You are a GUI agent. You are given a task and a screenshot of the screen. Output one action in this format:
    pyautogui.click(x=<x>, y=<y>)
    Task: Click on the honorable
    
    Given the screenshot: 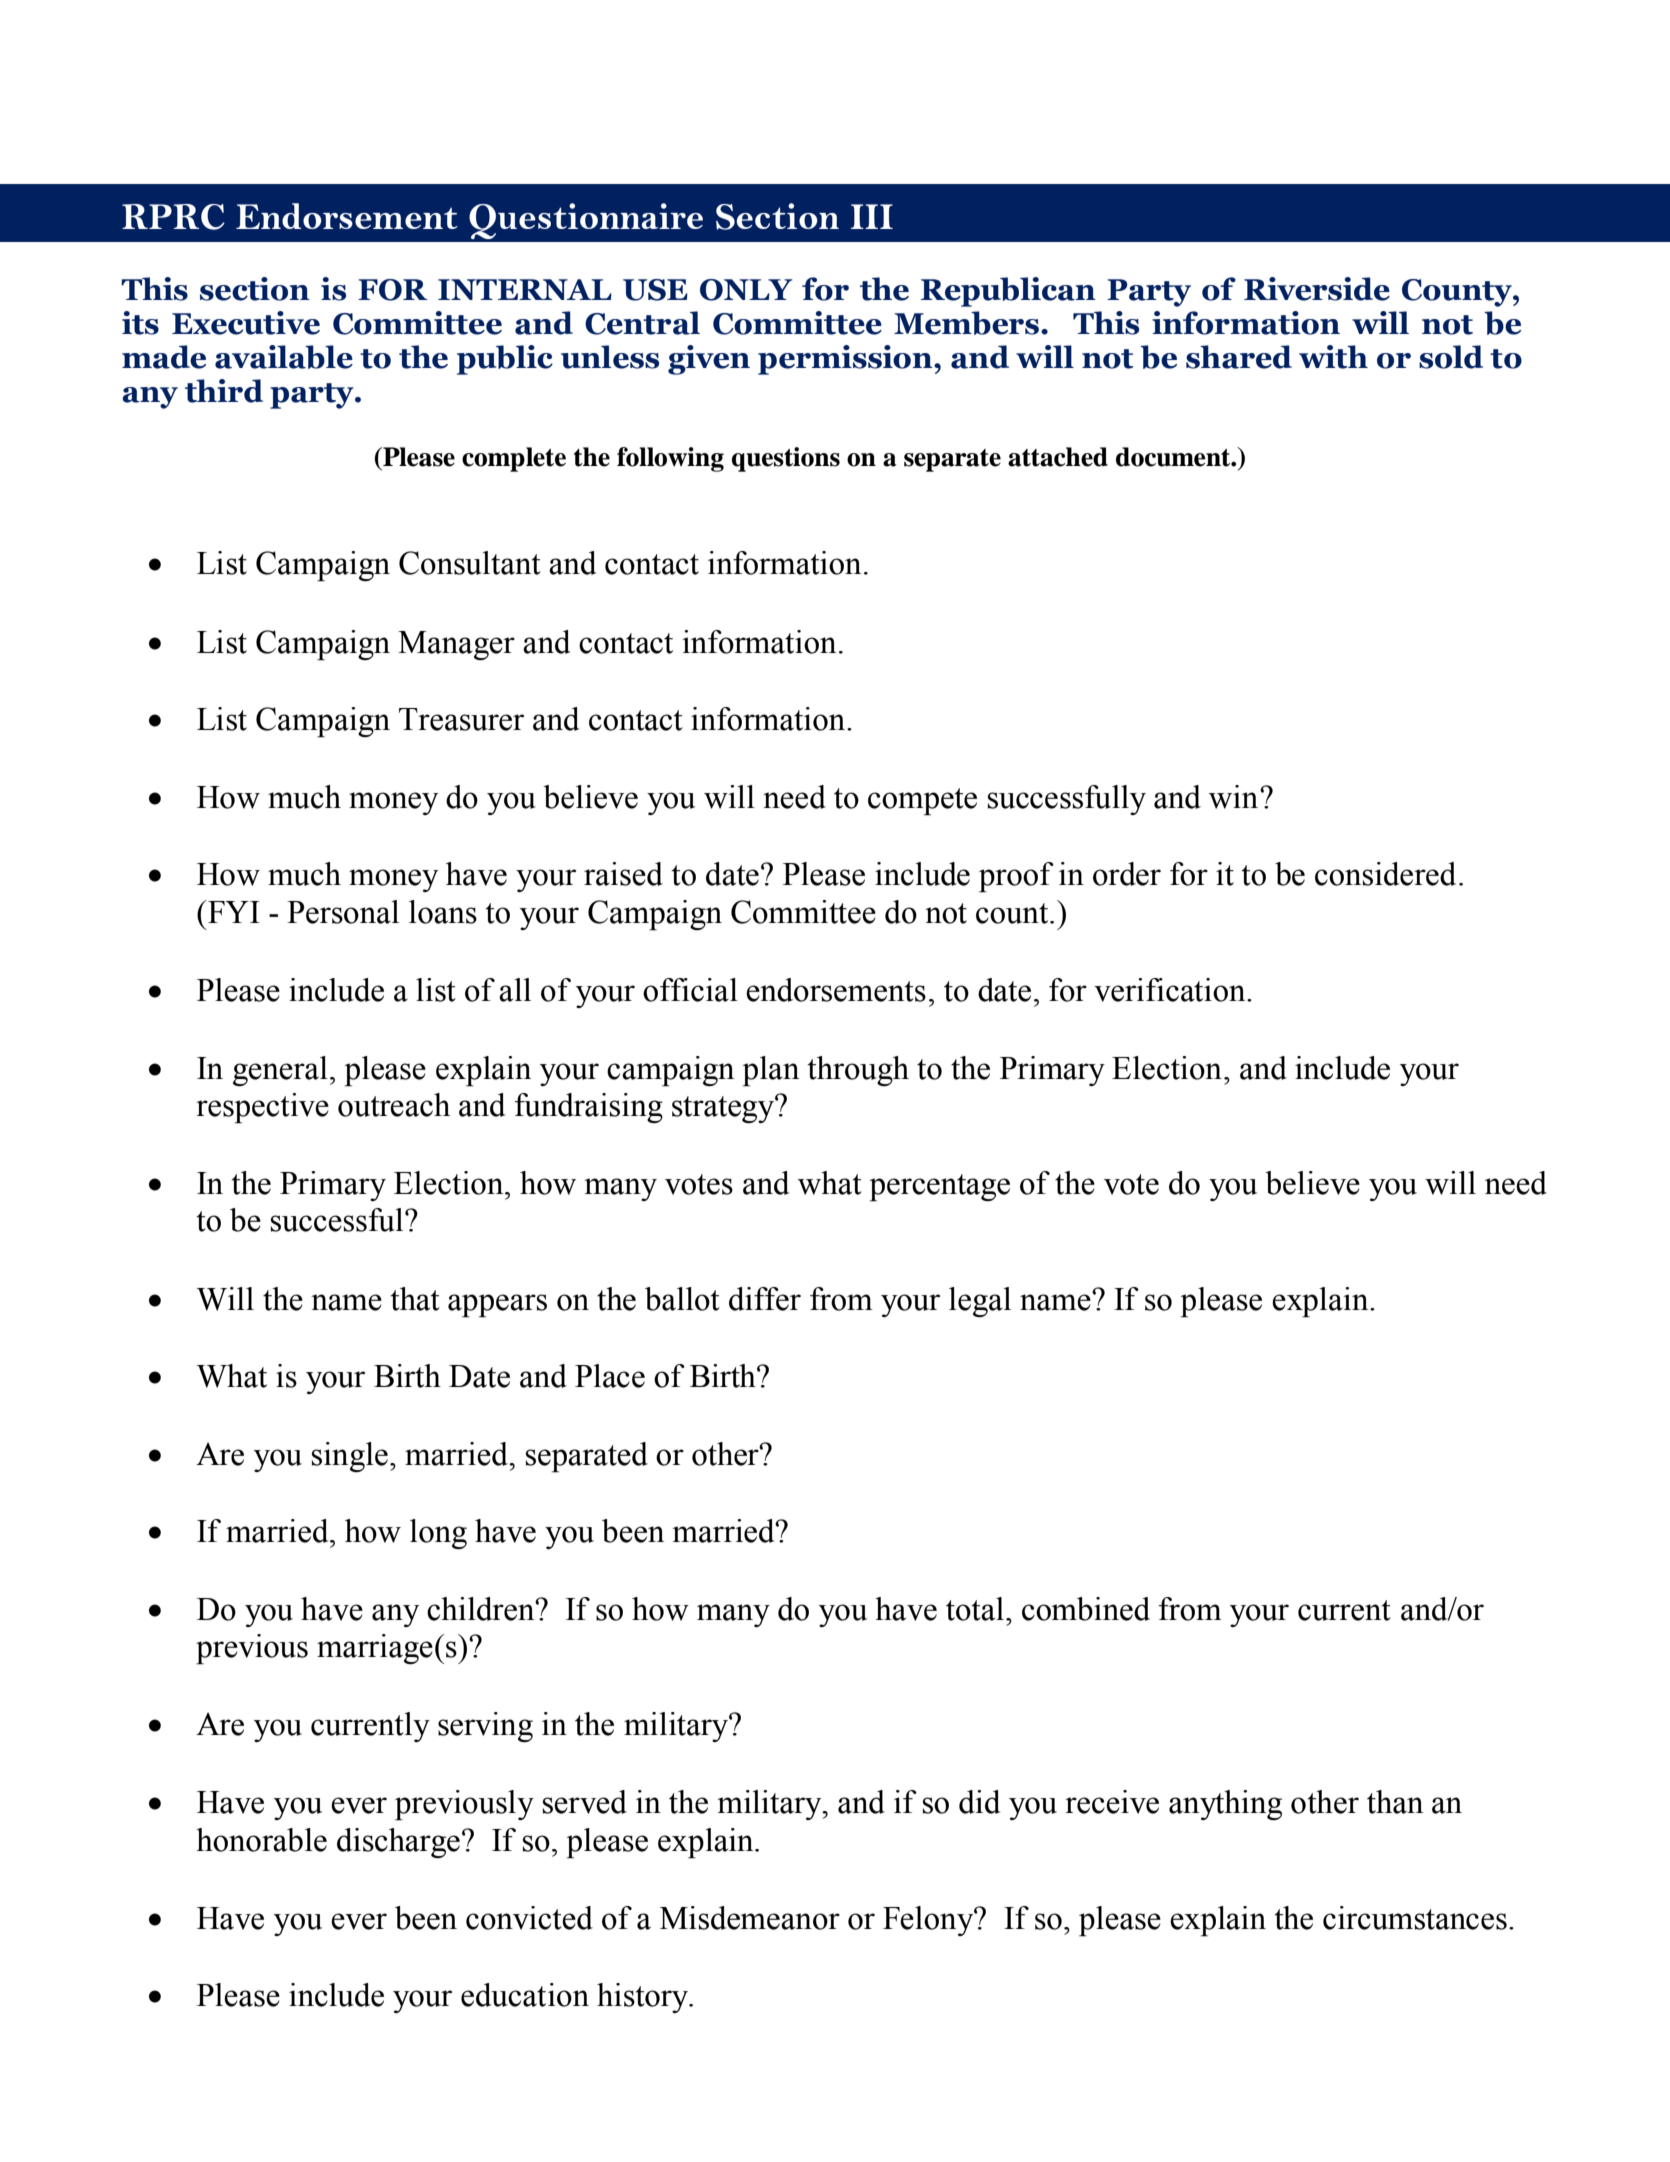 What is the action you would take?
    pyautogui.click(x=261, y=1840)
